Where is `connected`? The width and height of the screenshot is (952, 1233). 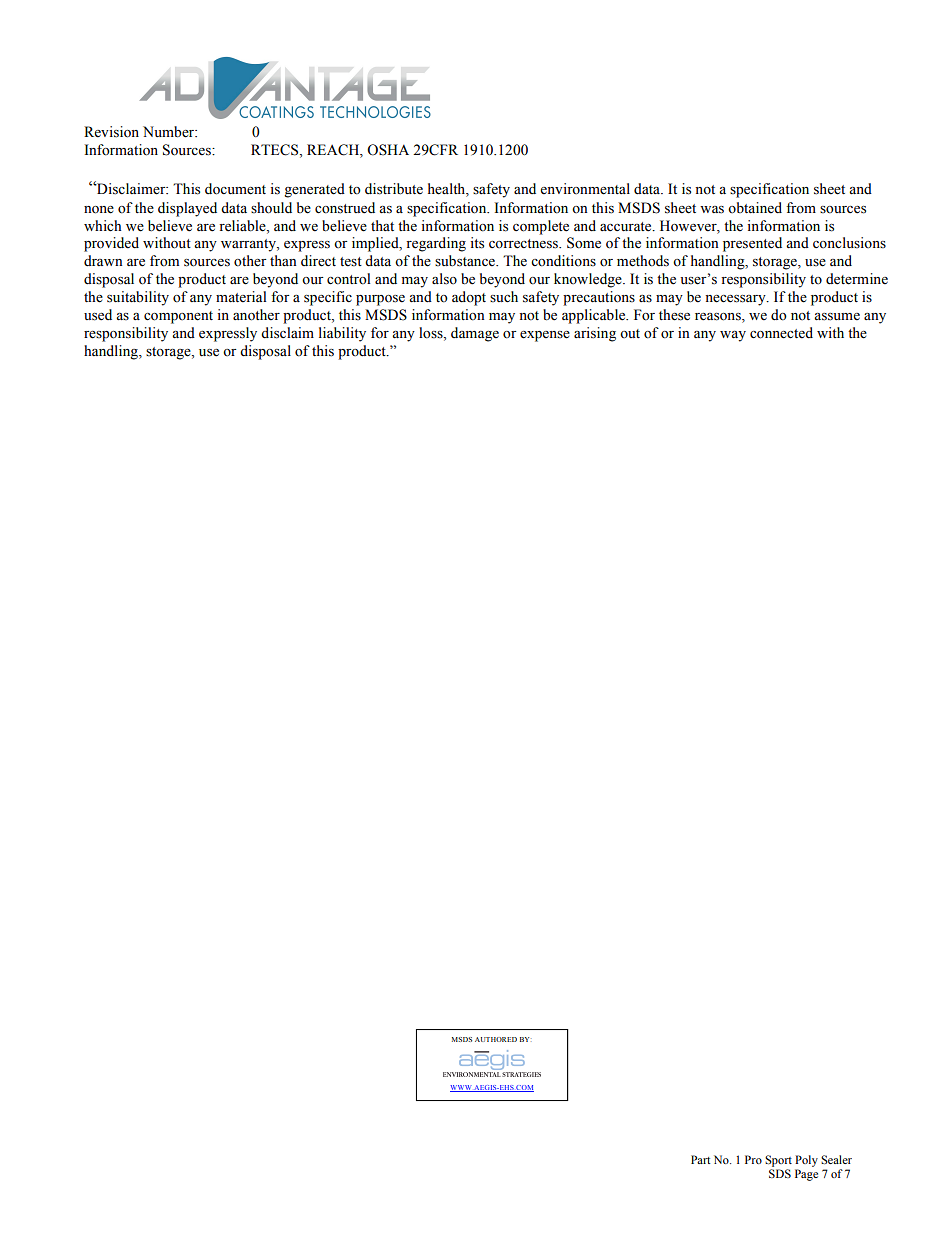
connected is located at coordinates (781, 333).
